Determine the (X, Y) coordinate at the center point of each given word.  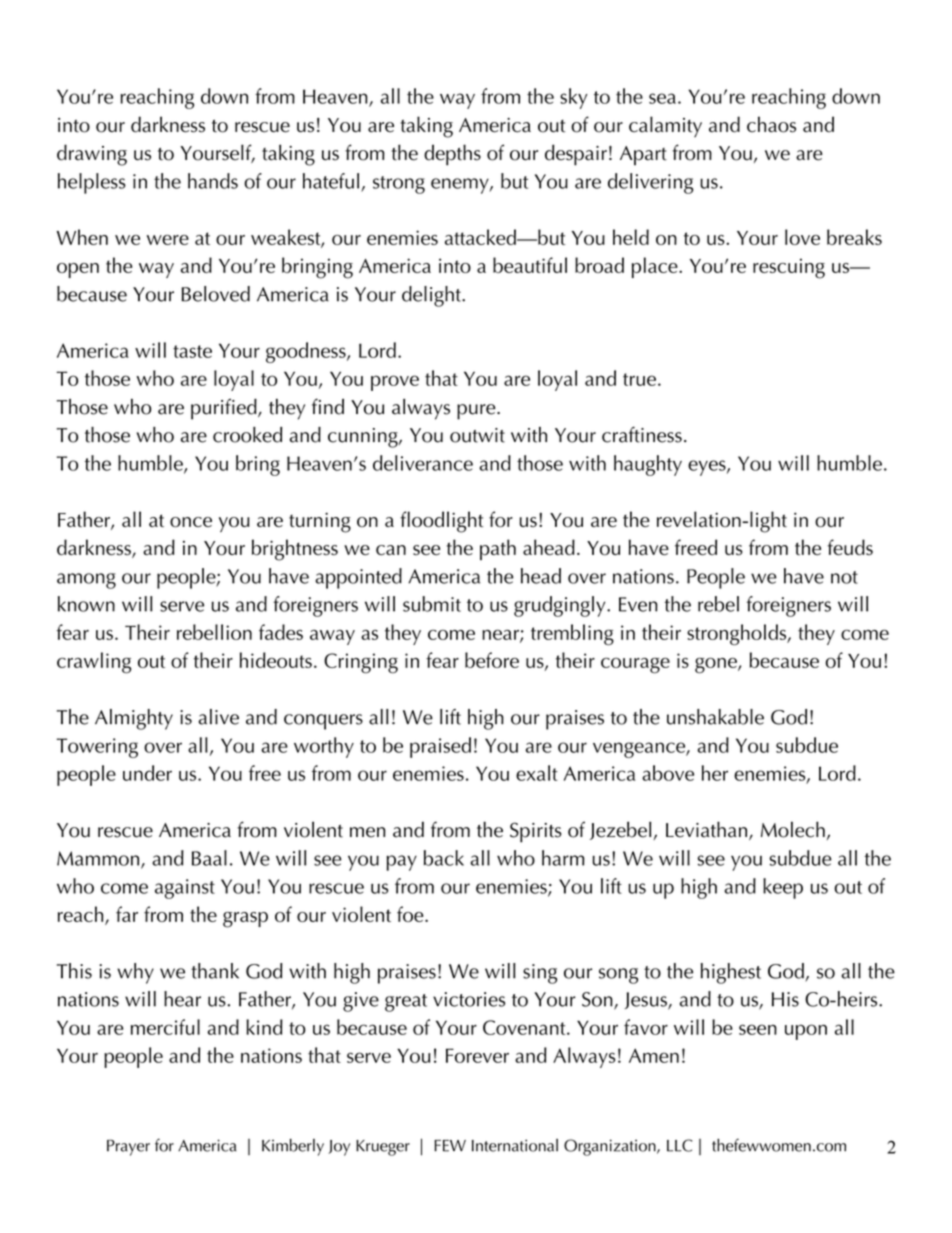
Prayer (128, 1147)
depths (452, 155)
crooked (247, 435)
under (147, 773)
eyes (708, 468)
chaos (771, 124)
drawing (92, 155)
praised (440, 747)
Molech (793, 829)
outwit (477, 435)
